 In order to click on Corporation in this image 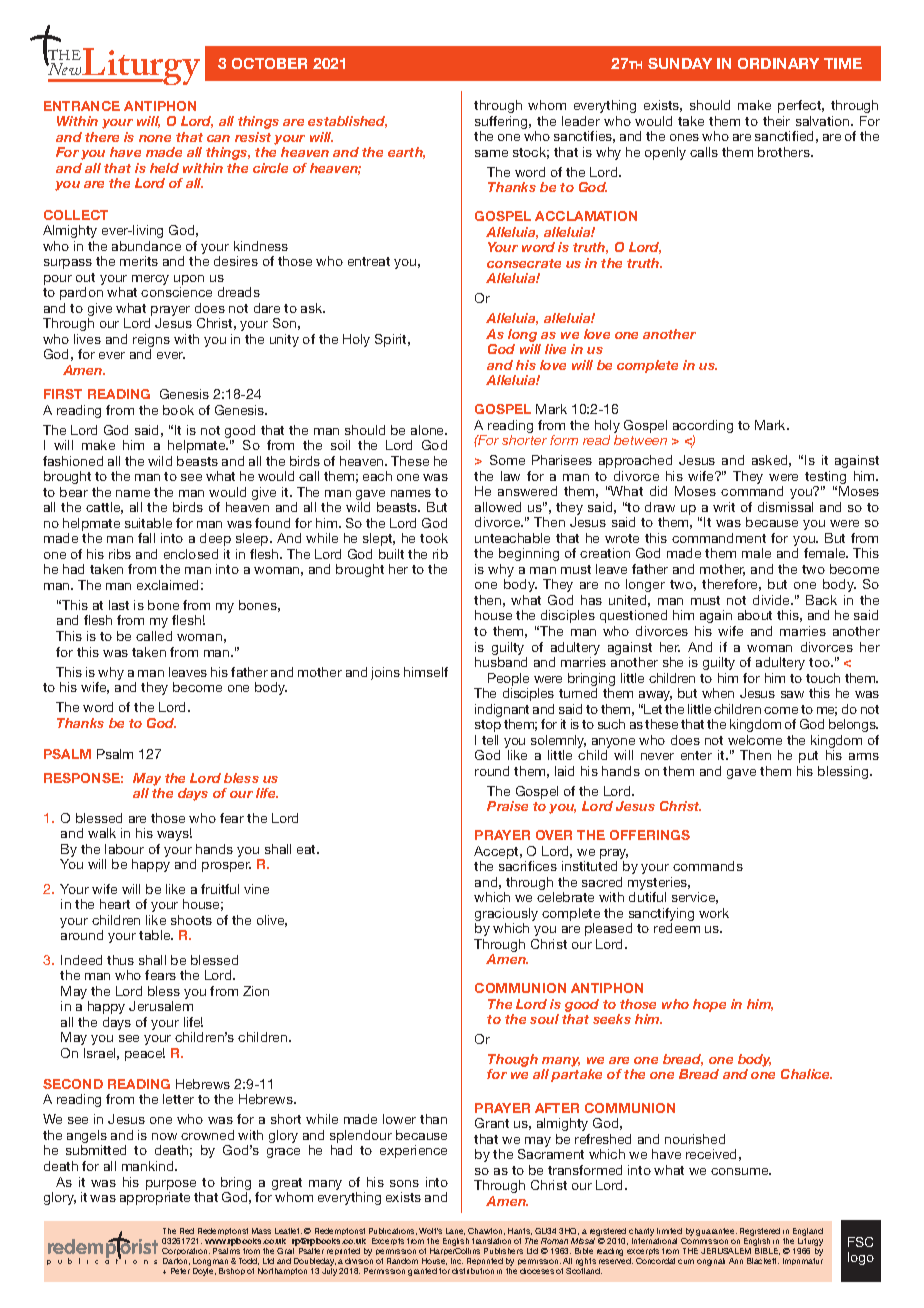, I will do `click(186, 1251)`.
